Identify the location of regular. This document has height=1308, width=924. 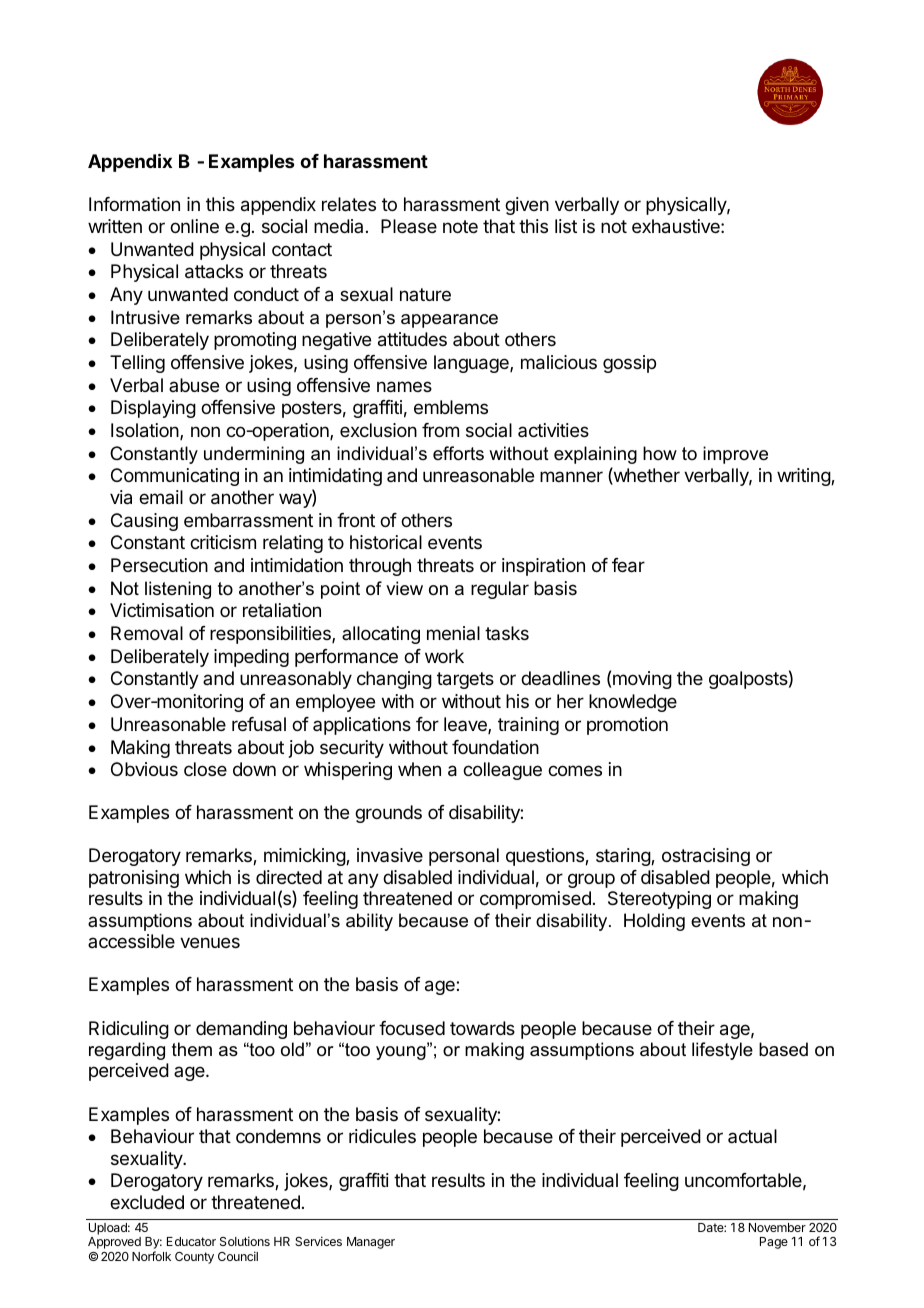
(500, 590).
